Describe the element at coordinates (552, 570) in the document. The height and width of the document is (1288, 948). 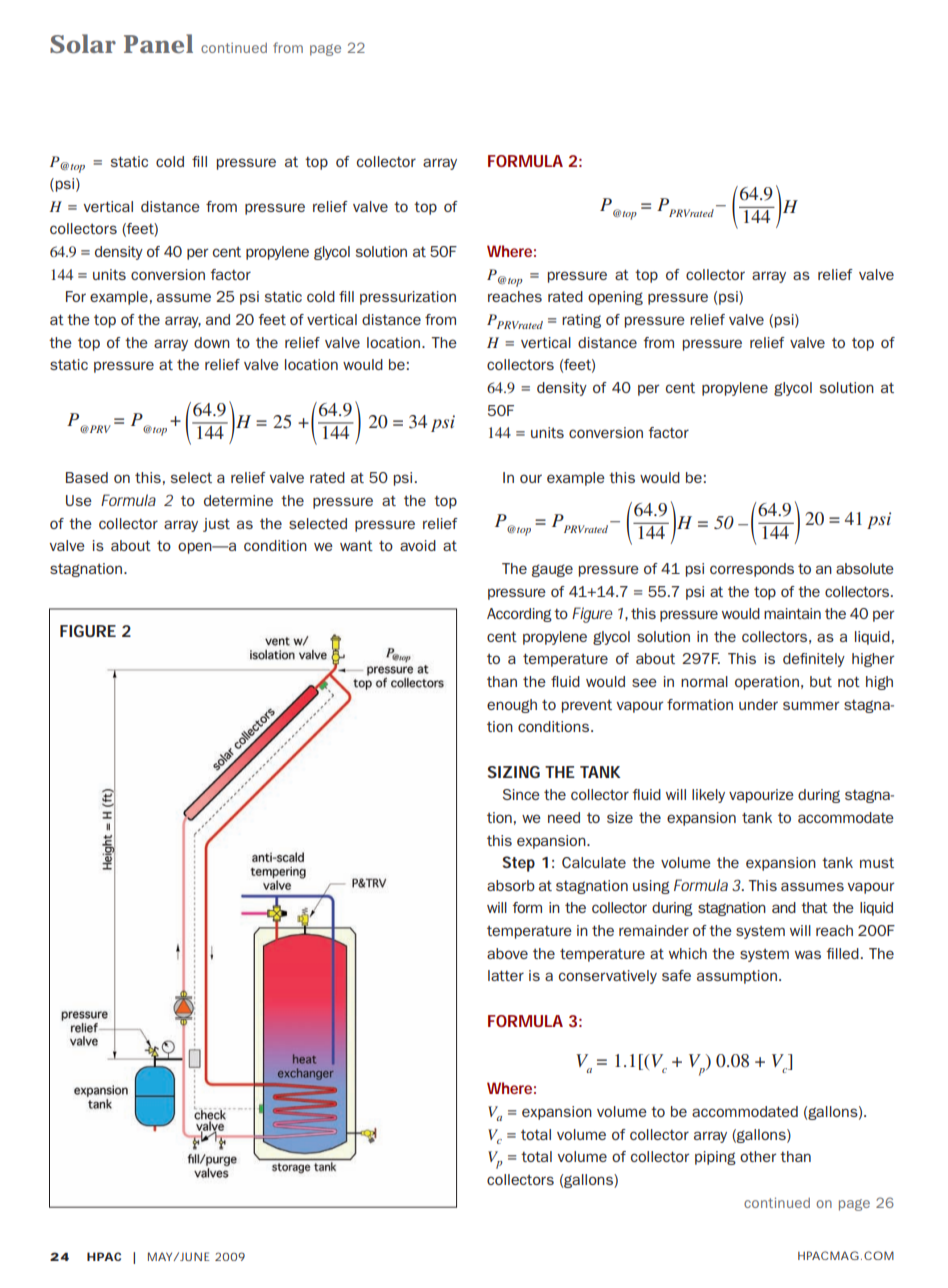
I see `gauge` at that location.
